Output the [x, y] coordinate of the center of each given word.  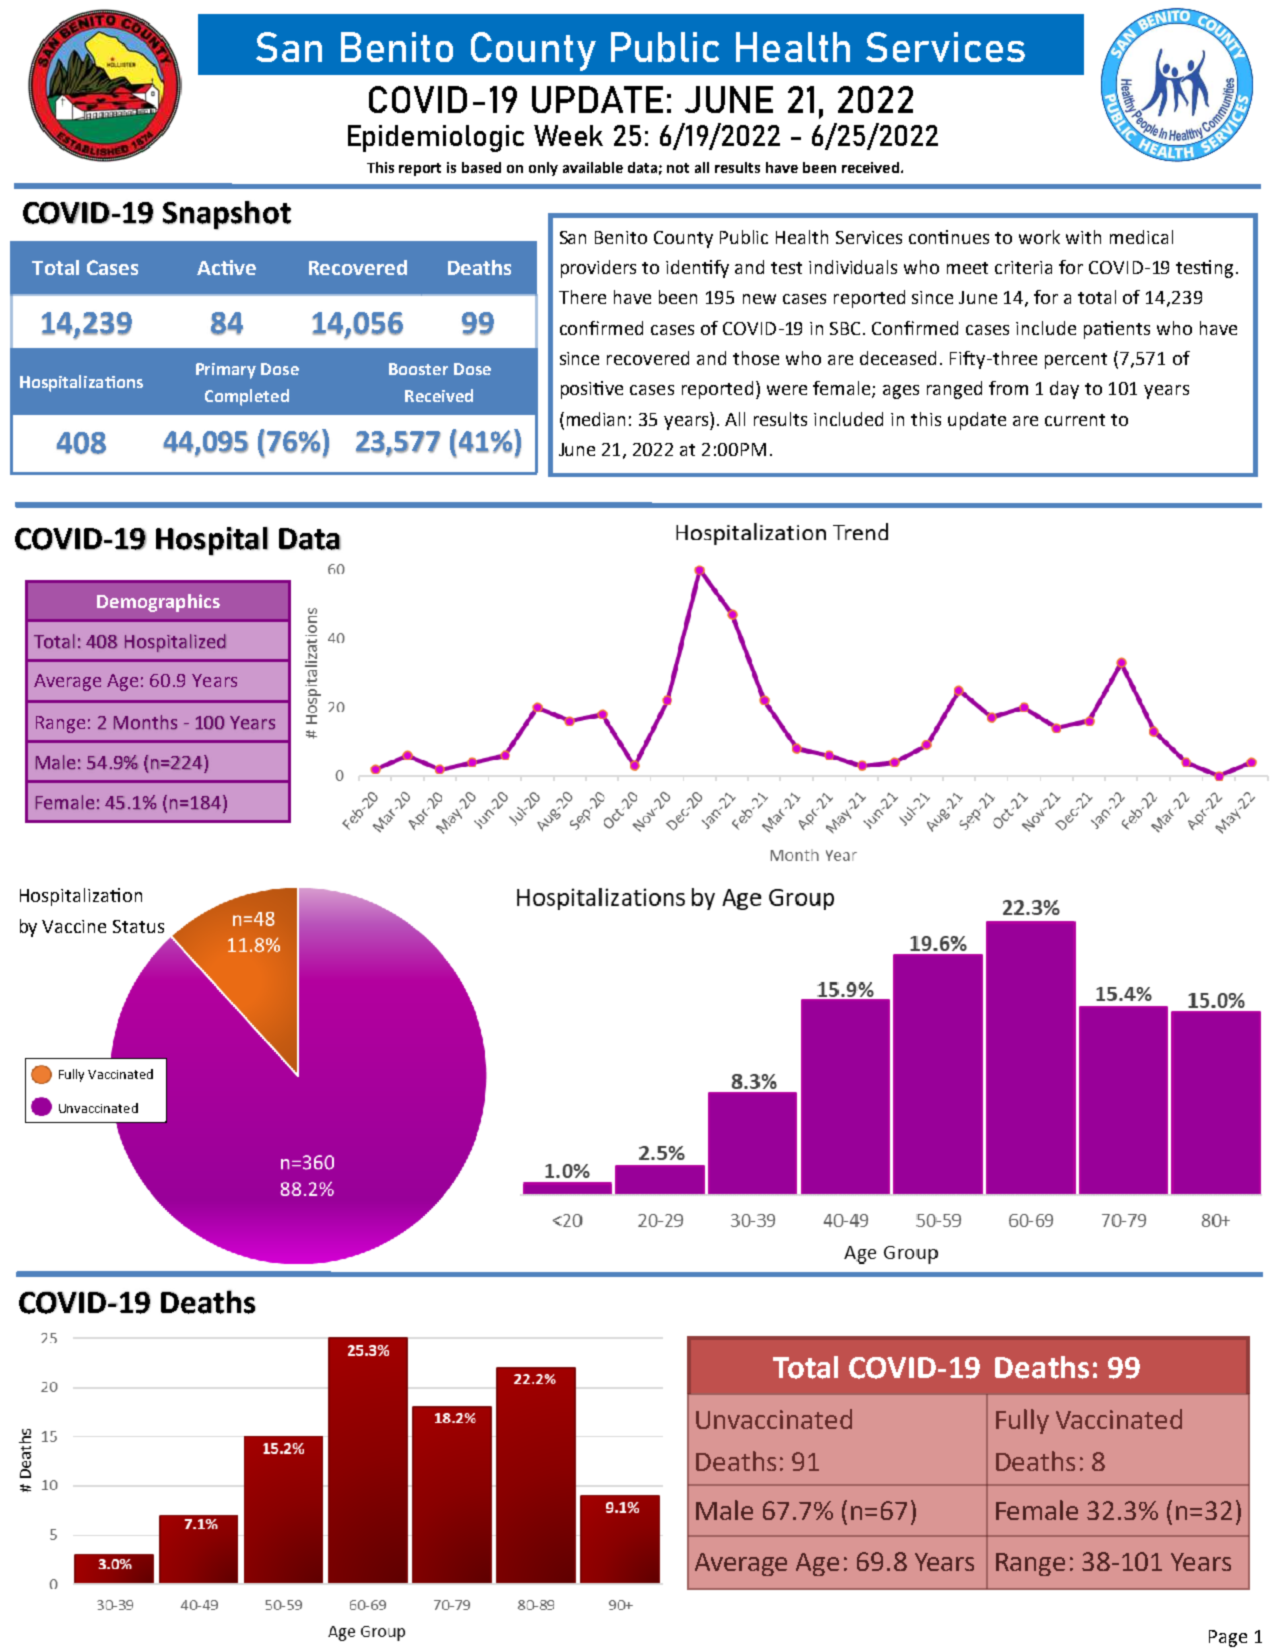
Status [138, 926]
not [678, 168]
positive [592, 390]
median [596, 419]
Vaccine [74, 926]
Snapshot [227, 215]
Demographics [158, 603]
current [1075, 420]
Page [1228, 1638]
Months [145, 722]
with [1083, 237]
